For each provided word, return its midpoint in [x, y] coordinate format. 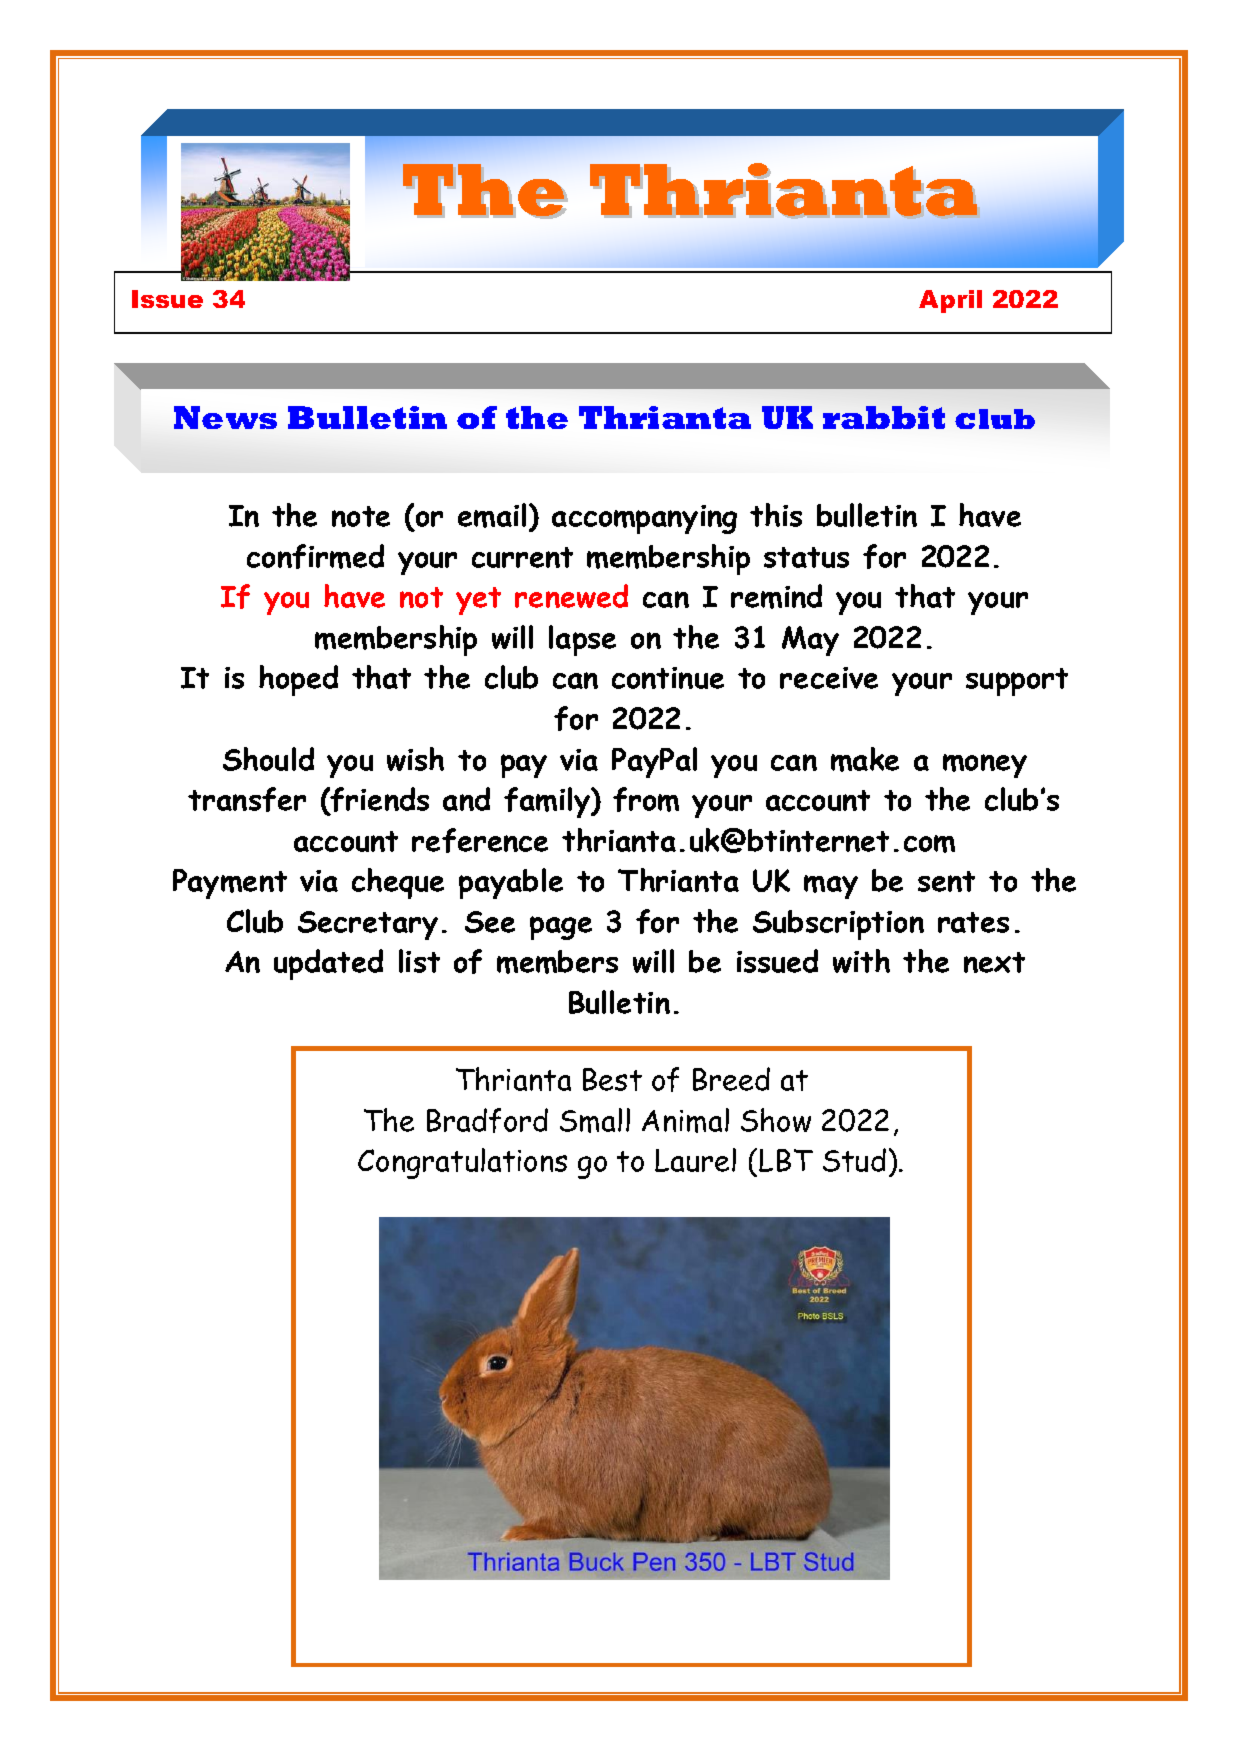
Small [595, 1120]
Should [268, 759]
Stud [854, 1160]
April [950, 301]
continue [668, 678]
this [776, 515]
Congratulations [462, 1163]
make [865, 759]
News [225, 417]
